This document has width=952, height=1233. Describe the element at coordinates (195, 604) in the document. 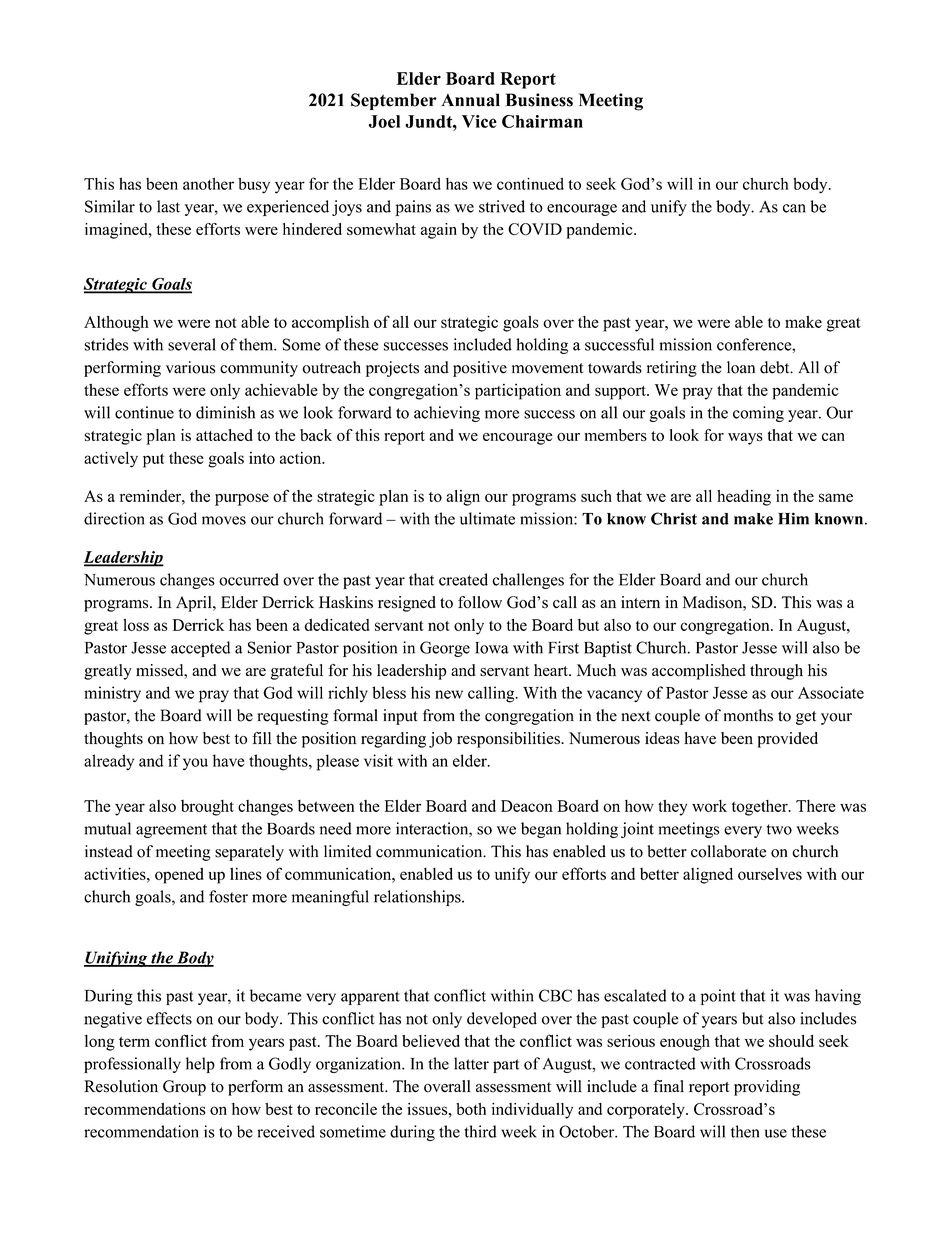

I see `April` at that location.
